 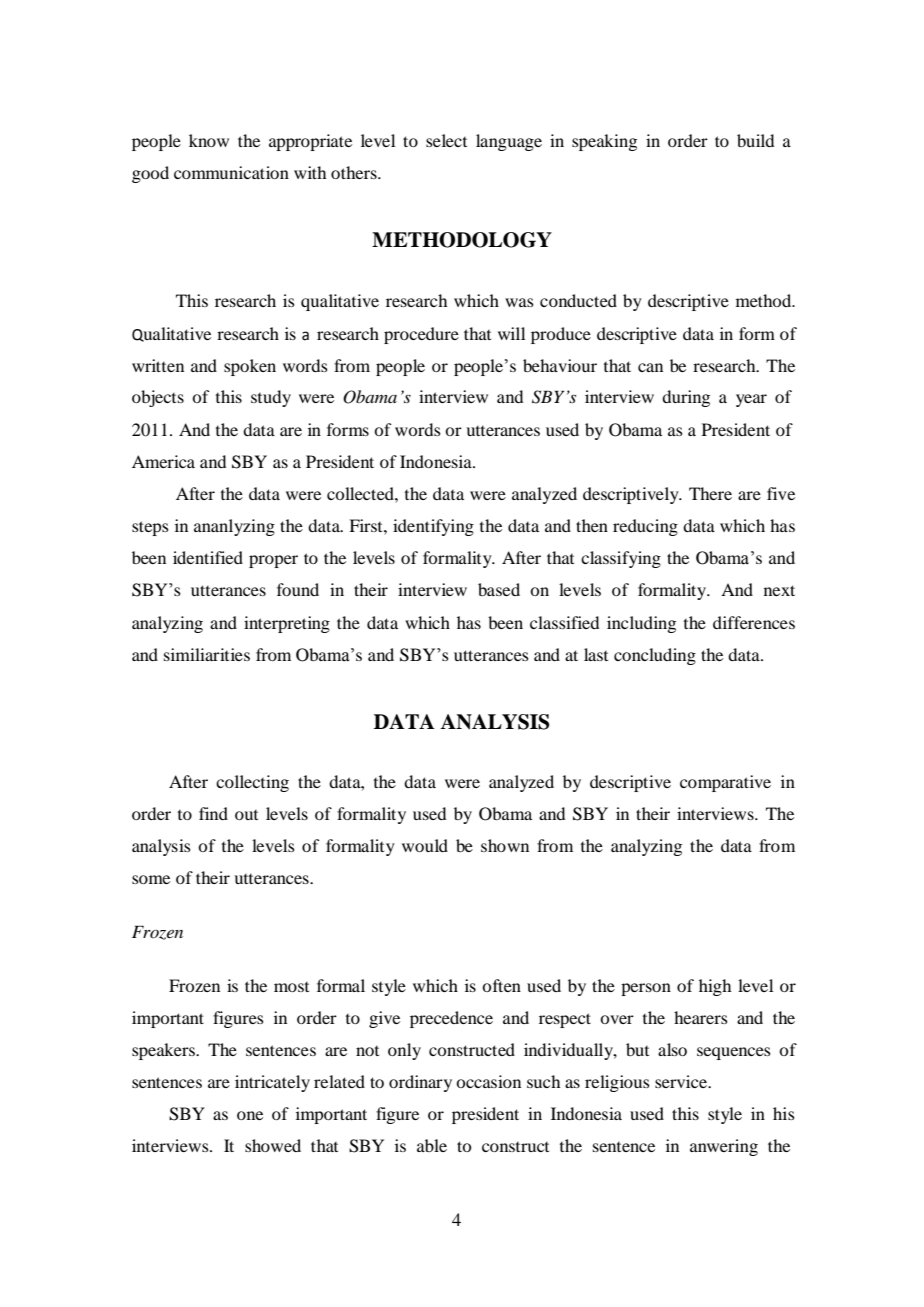 What do you see at coordinates (273, 1145) in the screenshot?
I see `showed` at bounding box center [273, 1145].
